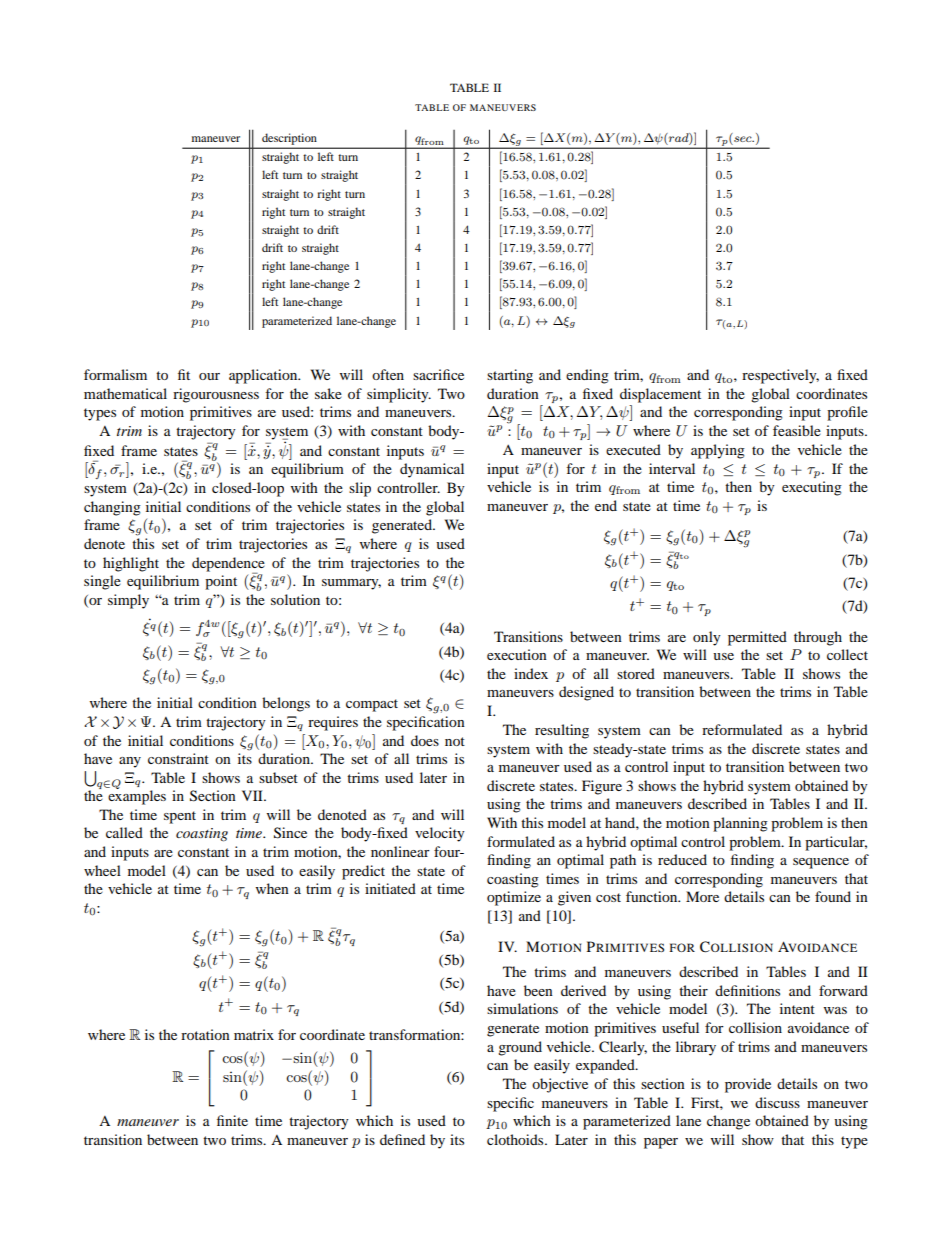 Image resolution: width=952 pixels, height=1233 pixels. Describe the element at coordinates (178, 758) in the screenshot. I see `constraint` at that location.
